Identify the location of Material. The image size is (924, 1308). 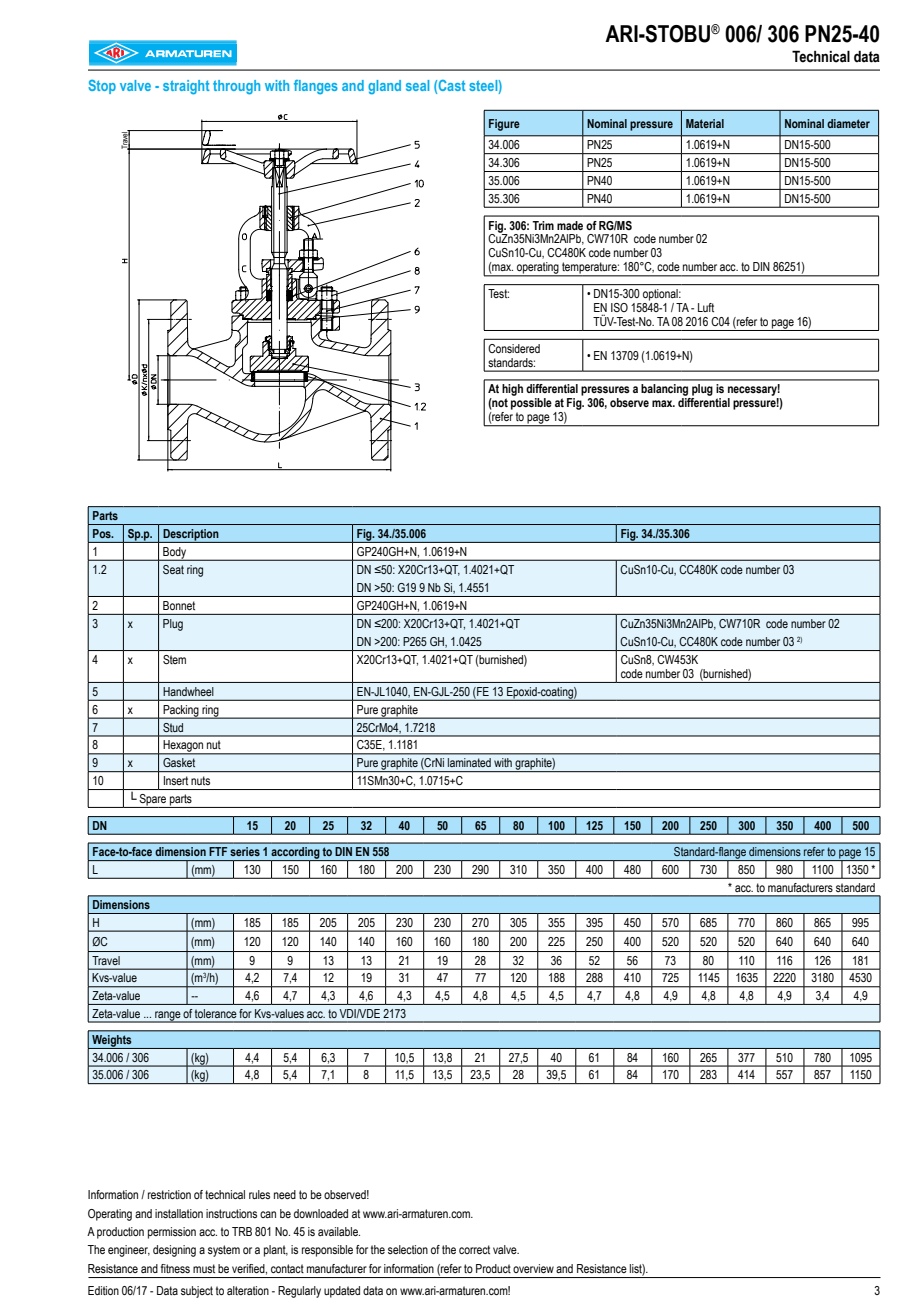
(705, 123).
